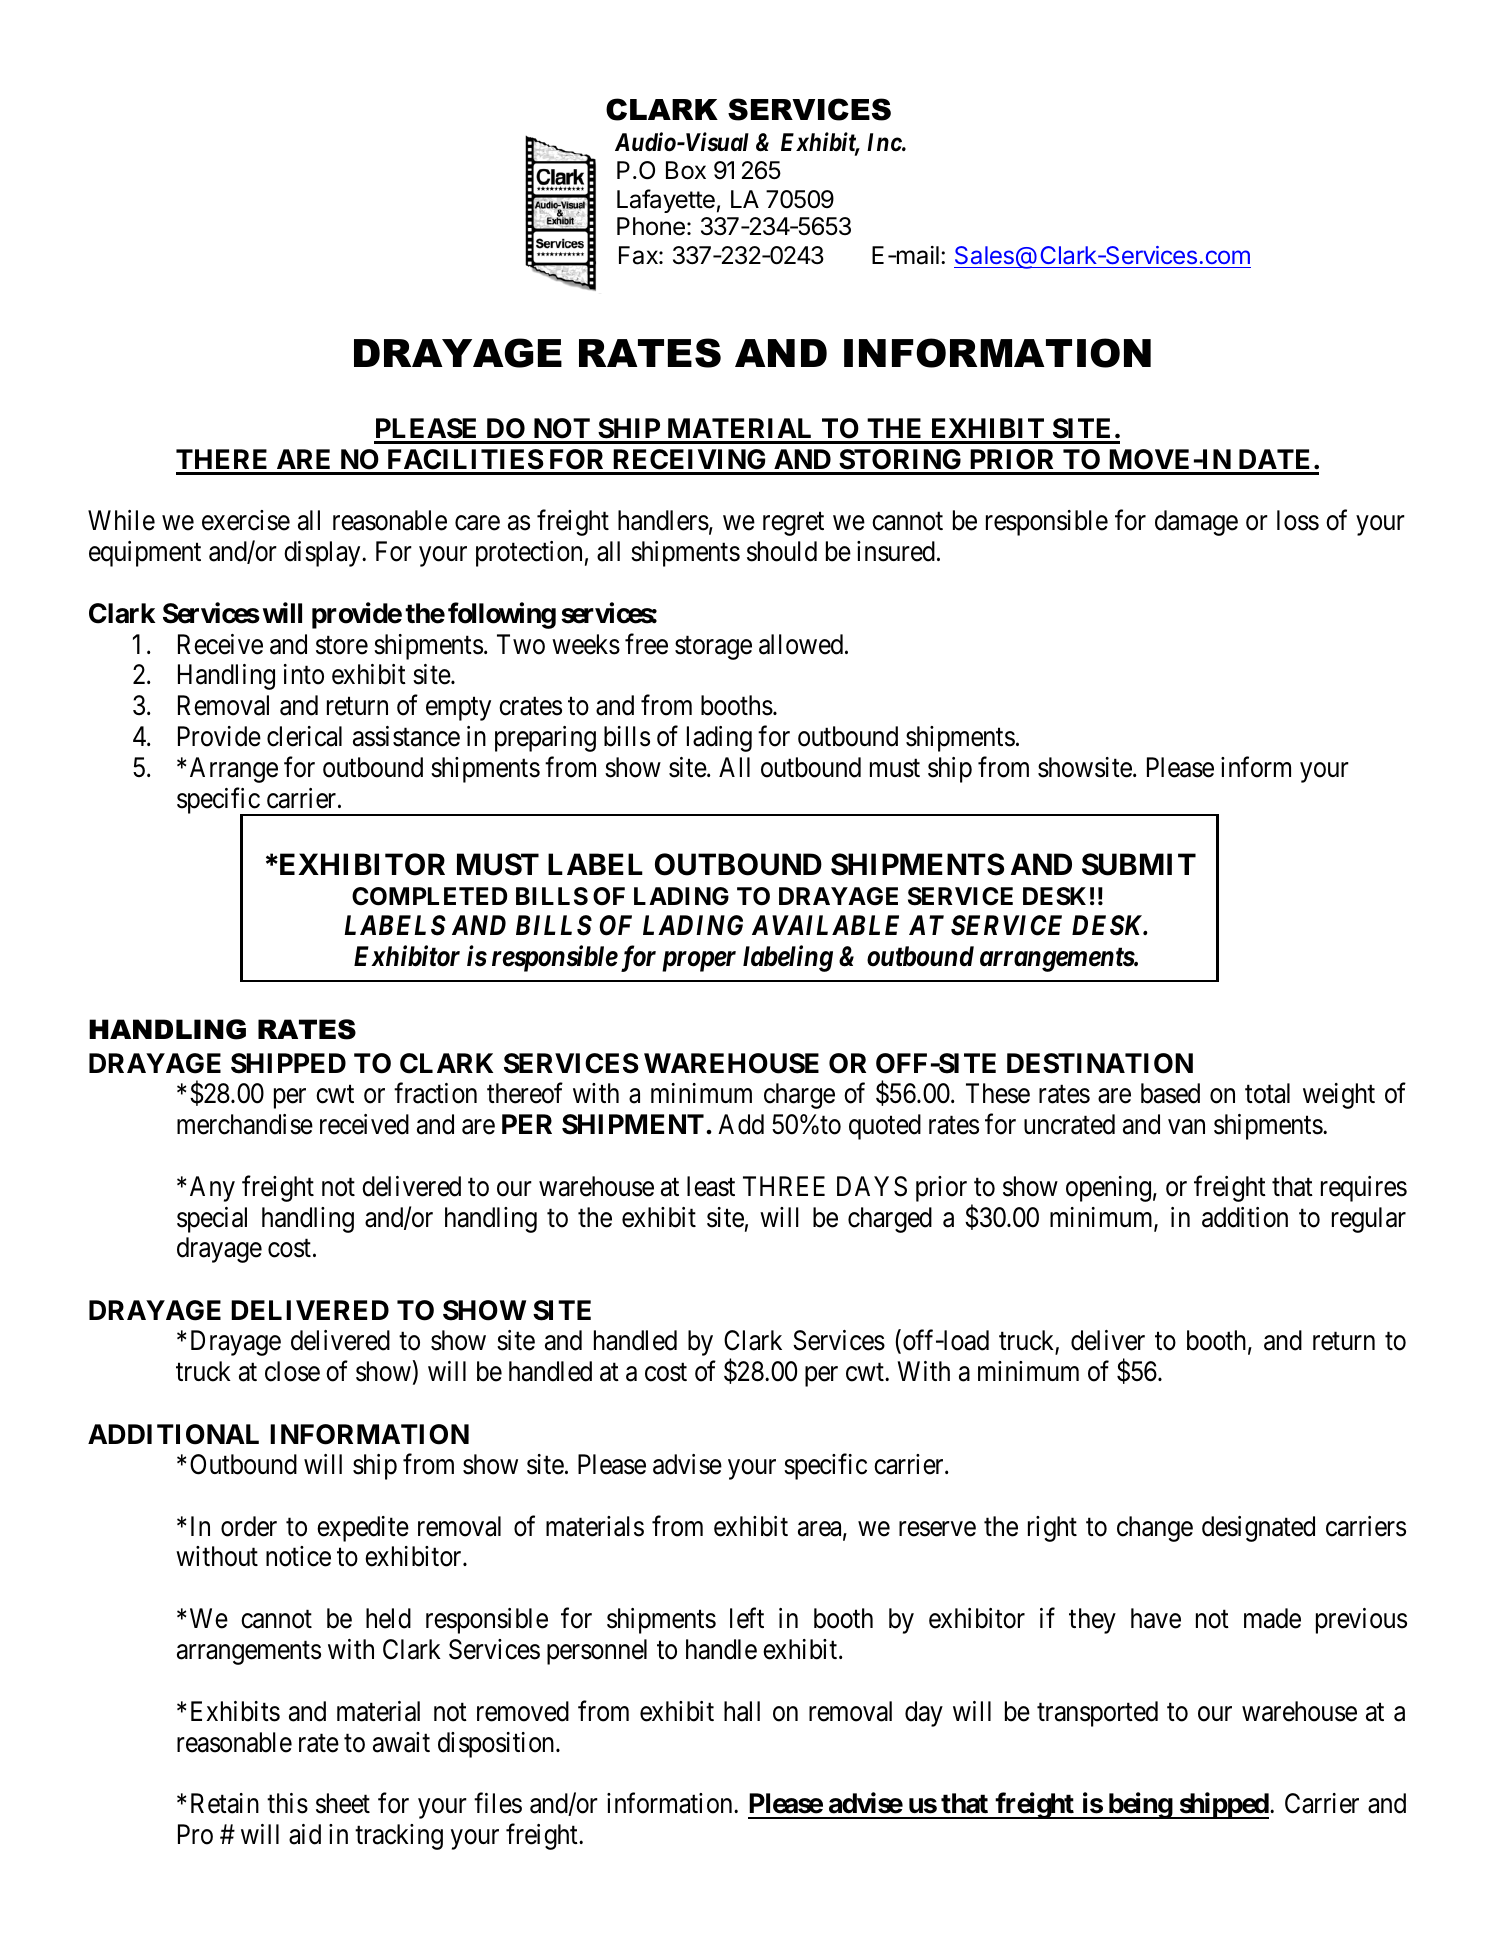  I want to click on least, so click(711, 1186).
